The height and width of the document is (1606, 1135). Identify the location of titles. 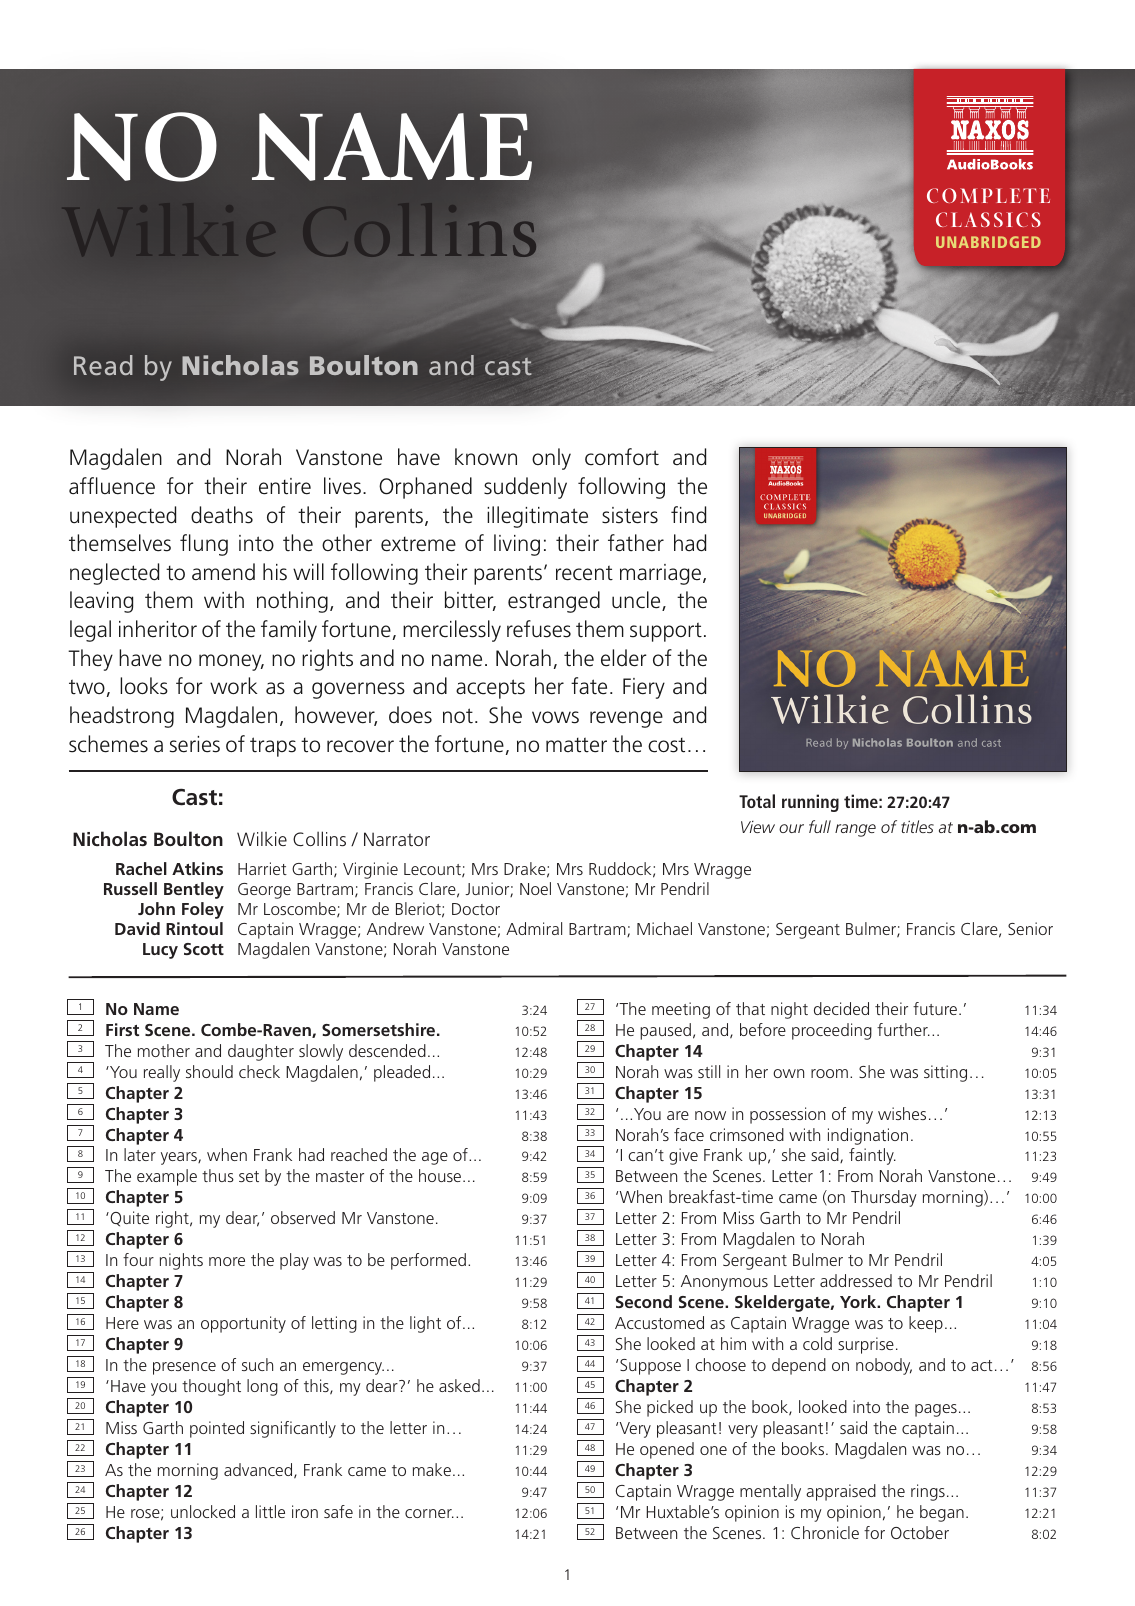
(917, 826).
